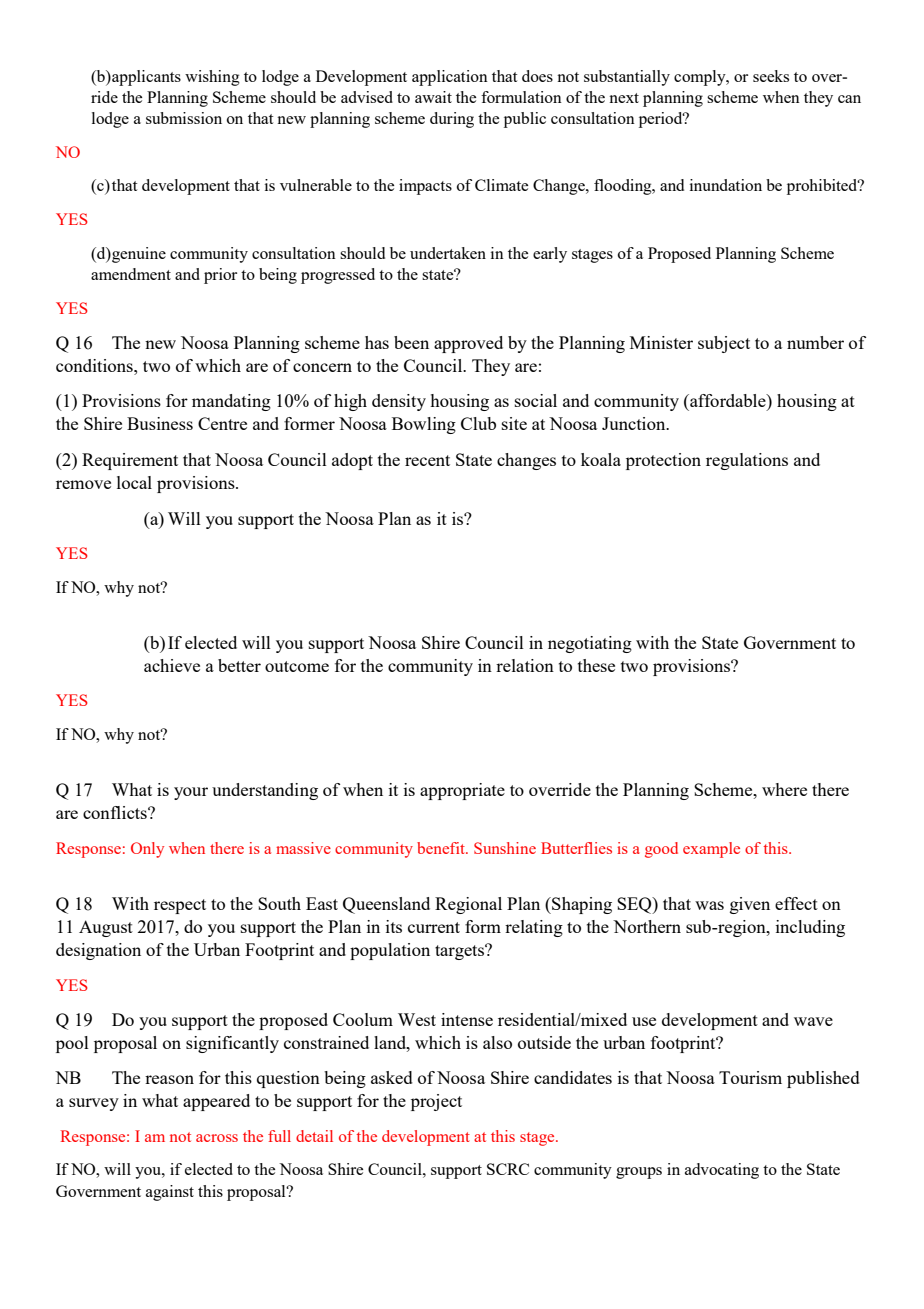  What do you see at coordinates (180, 906) in the image?
I see `respect` at bounding box center [180, 906].
